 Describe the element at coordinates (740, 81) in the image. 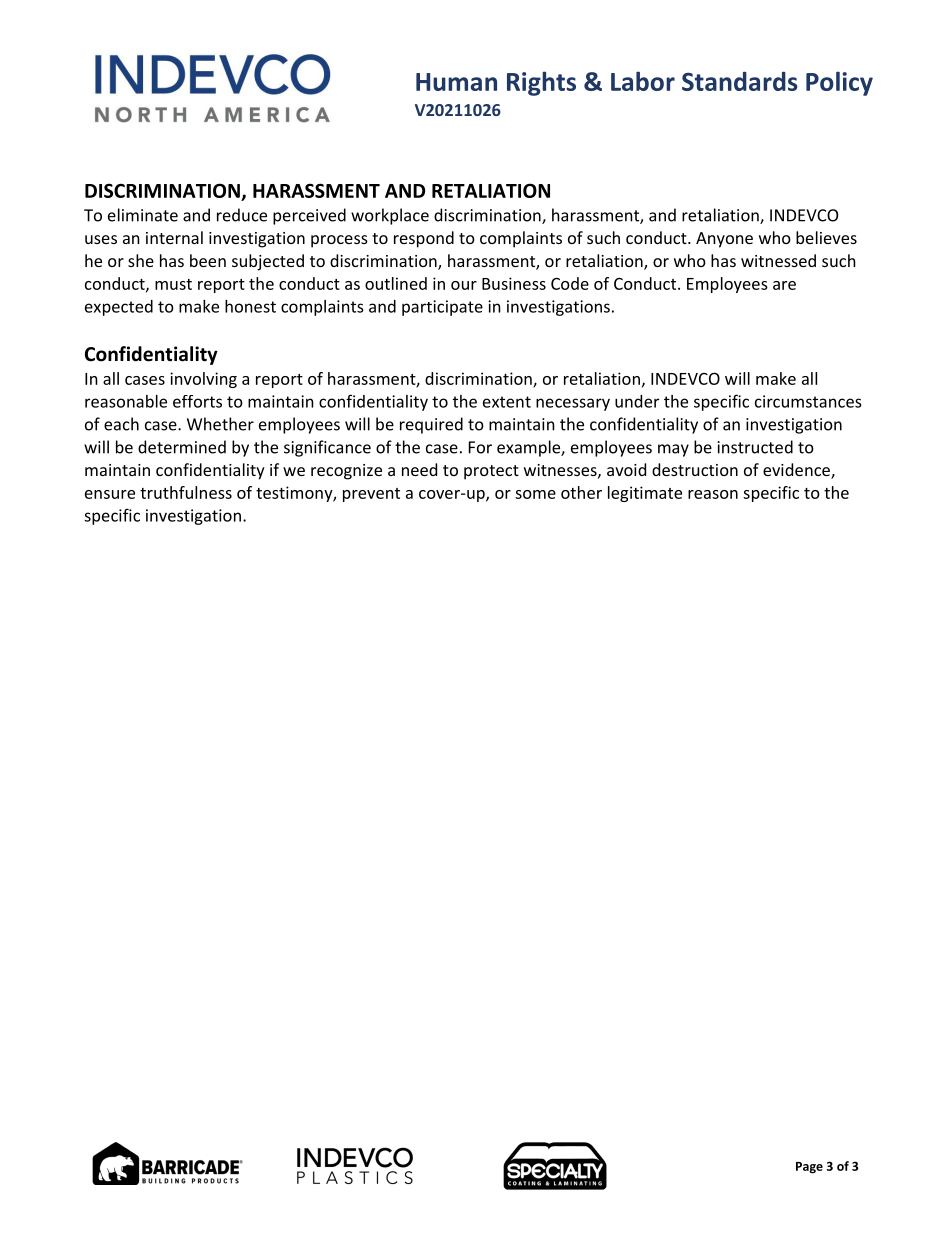

I see `Standards` at that location.
